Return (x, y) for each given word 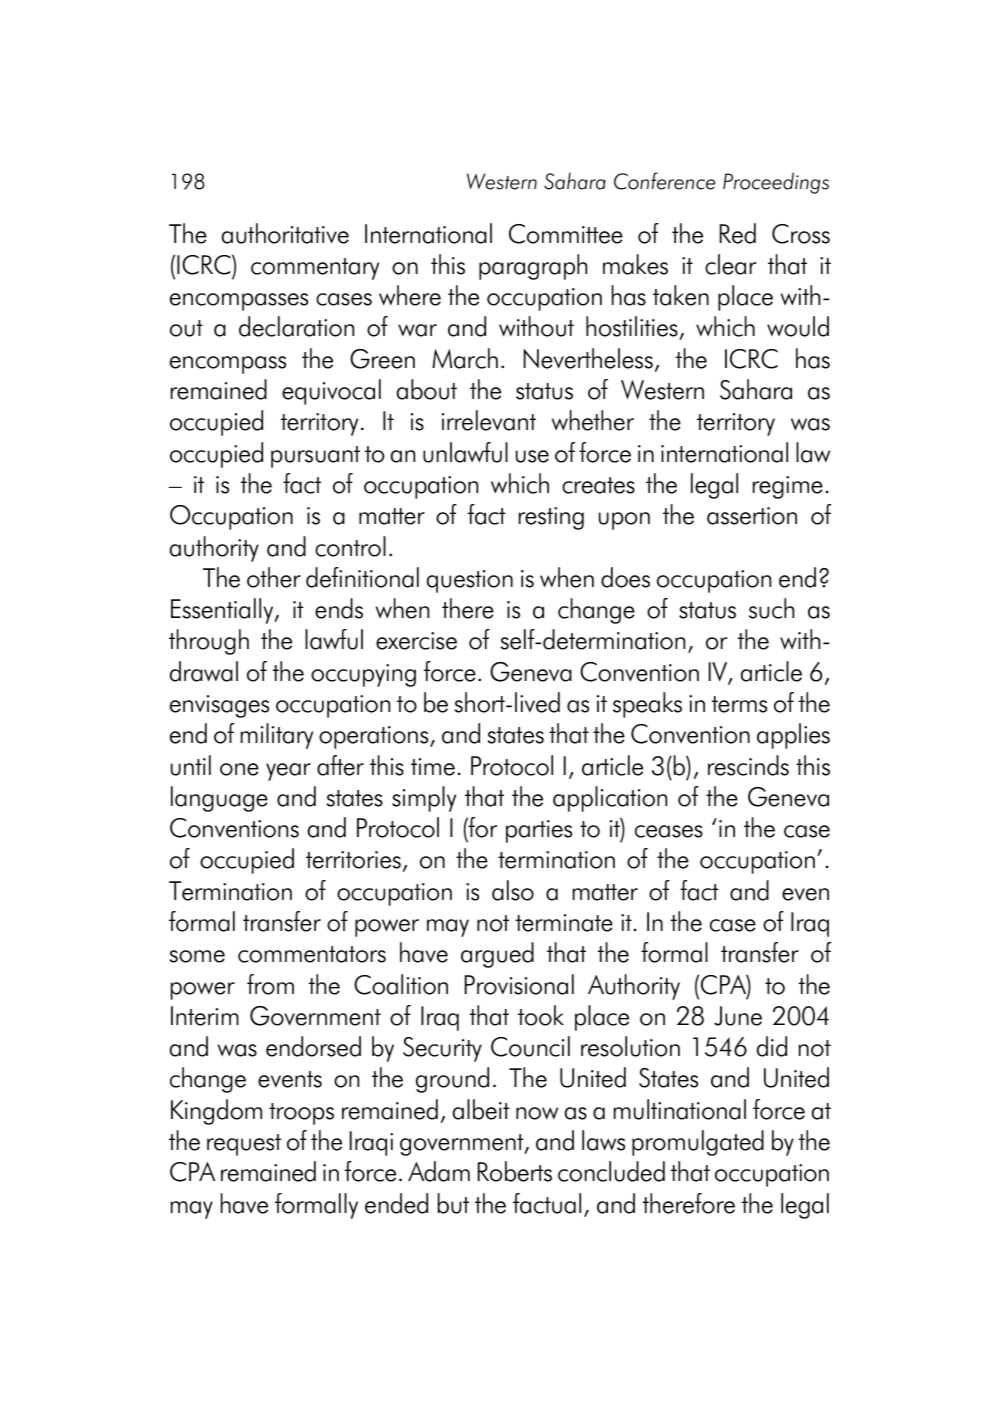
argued (497, 955)
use (532, 456)
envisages (219, 706)
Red (738, 233)
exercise (416, 641)
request (244, 1145)
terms (739, 704)
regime (788, 487)
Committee (566, 234)
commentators (312, 954)
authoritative (285, 233)
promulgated (698, 1143)
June (738, 1016)
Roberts (515, 1171)
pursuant (315, 457)
